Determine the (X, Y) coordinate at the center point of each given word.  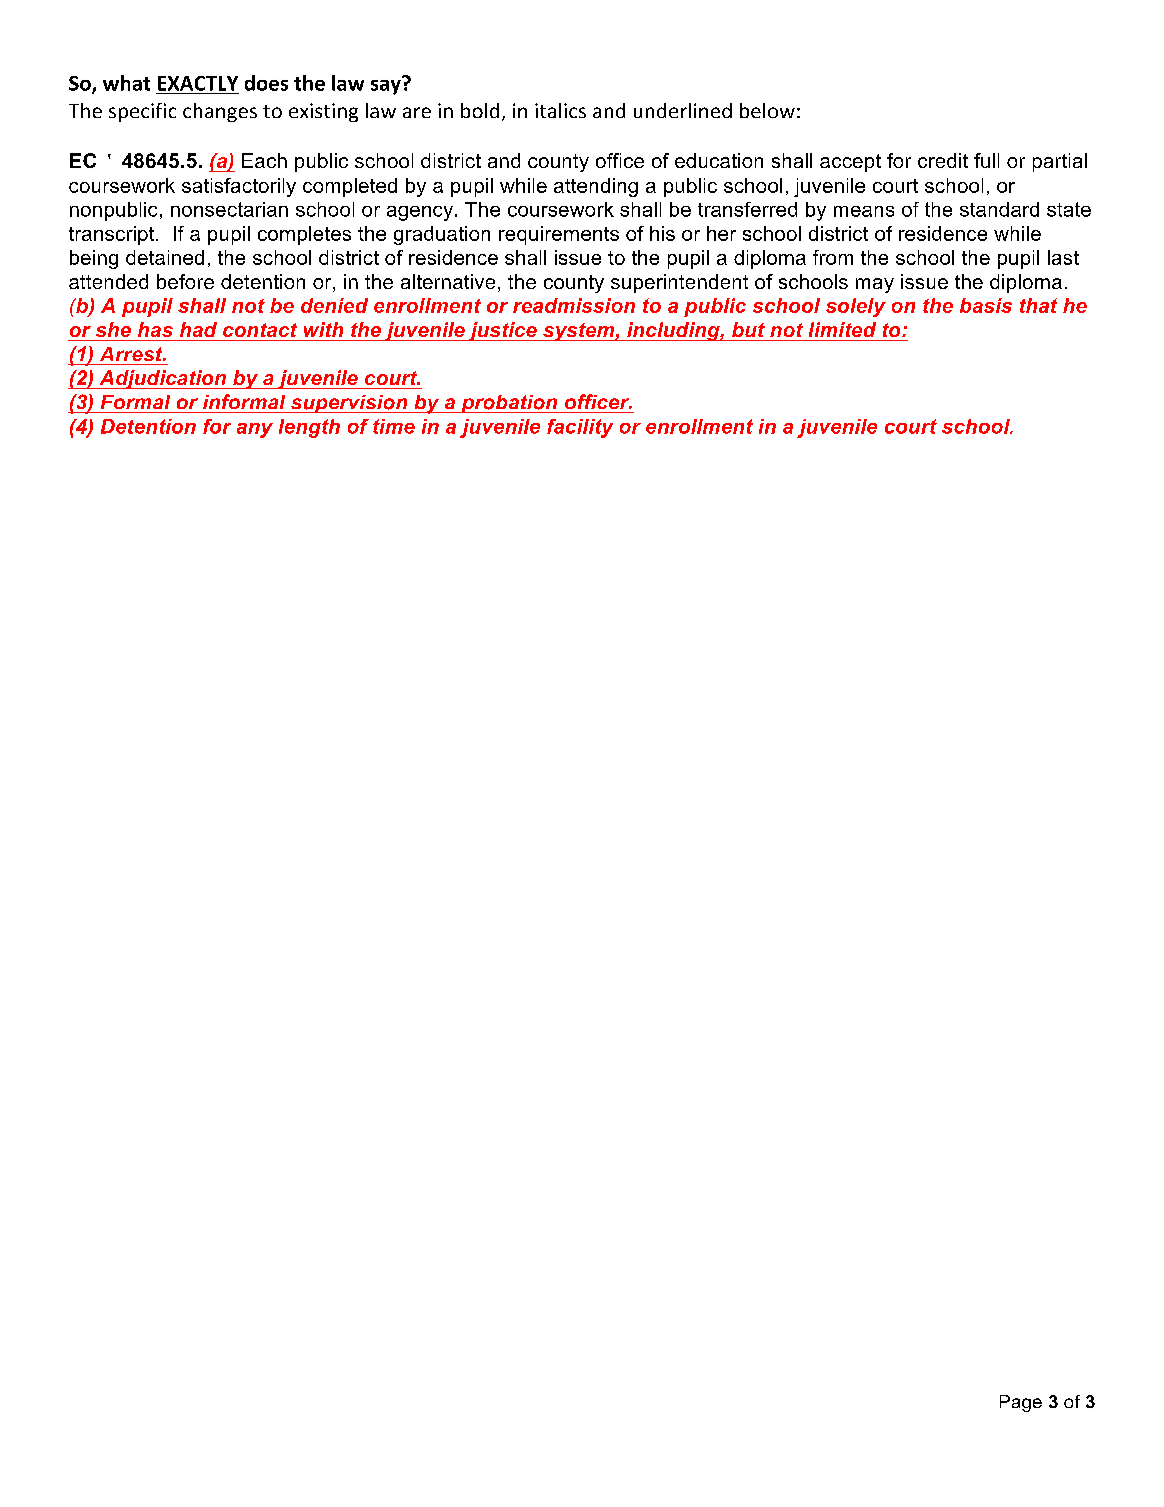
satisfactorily (239, 187)
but (748, 329)
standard (999, 209)
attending (596, 187)
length (309, 428)
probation (509, 404)
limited (842, 329)
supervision (349, 404)
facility (580, 428)
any (255, 430)
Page (1021, 1403)
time (394, 426)
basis (986, 305)
